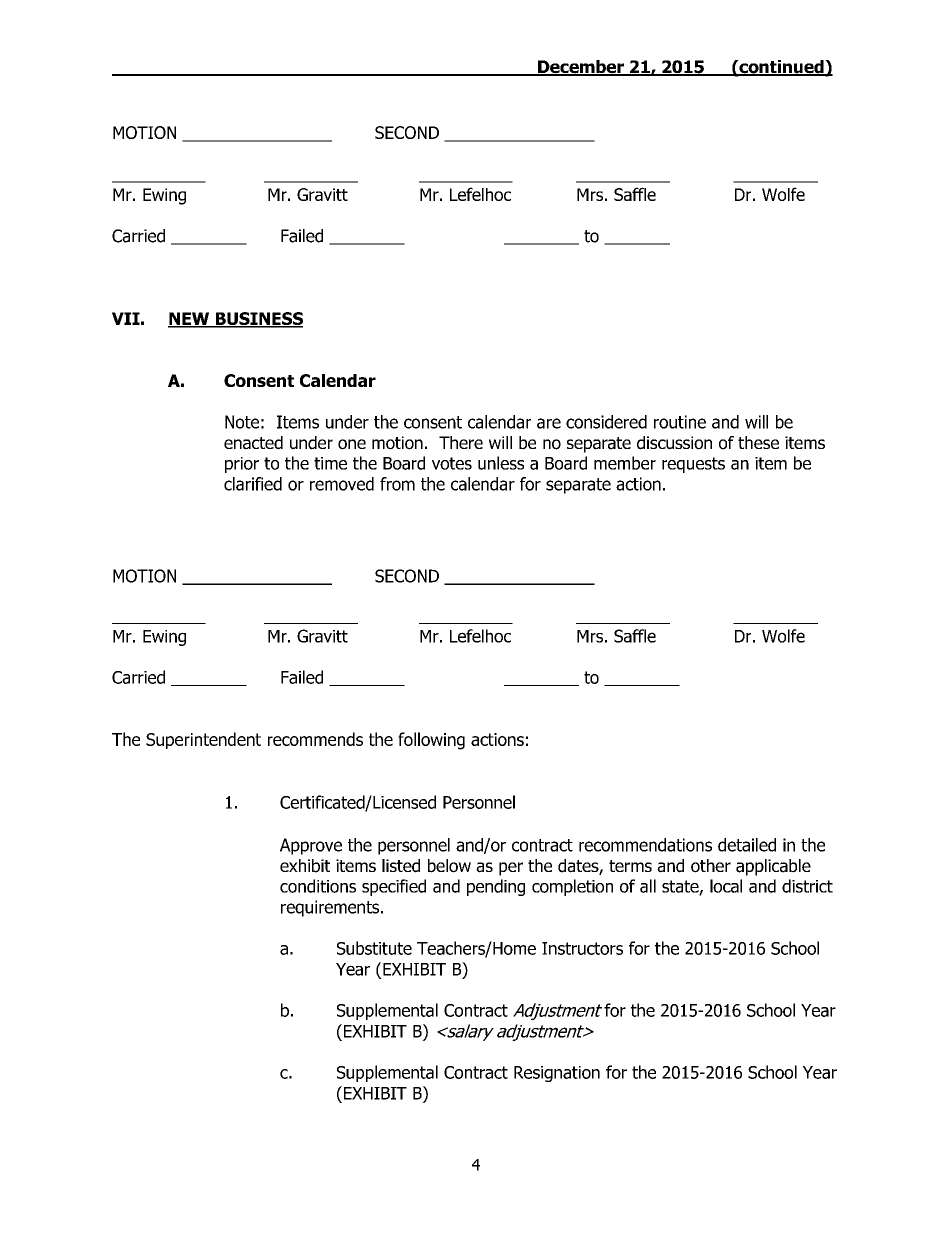  I want to click on conditions, so click(318, 886).
